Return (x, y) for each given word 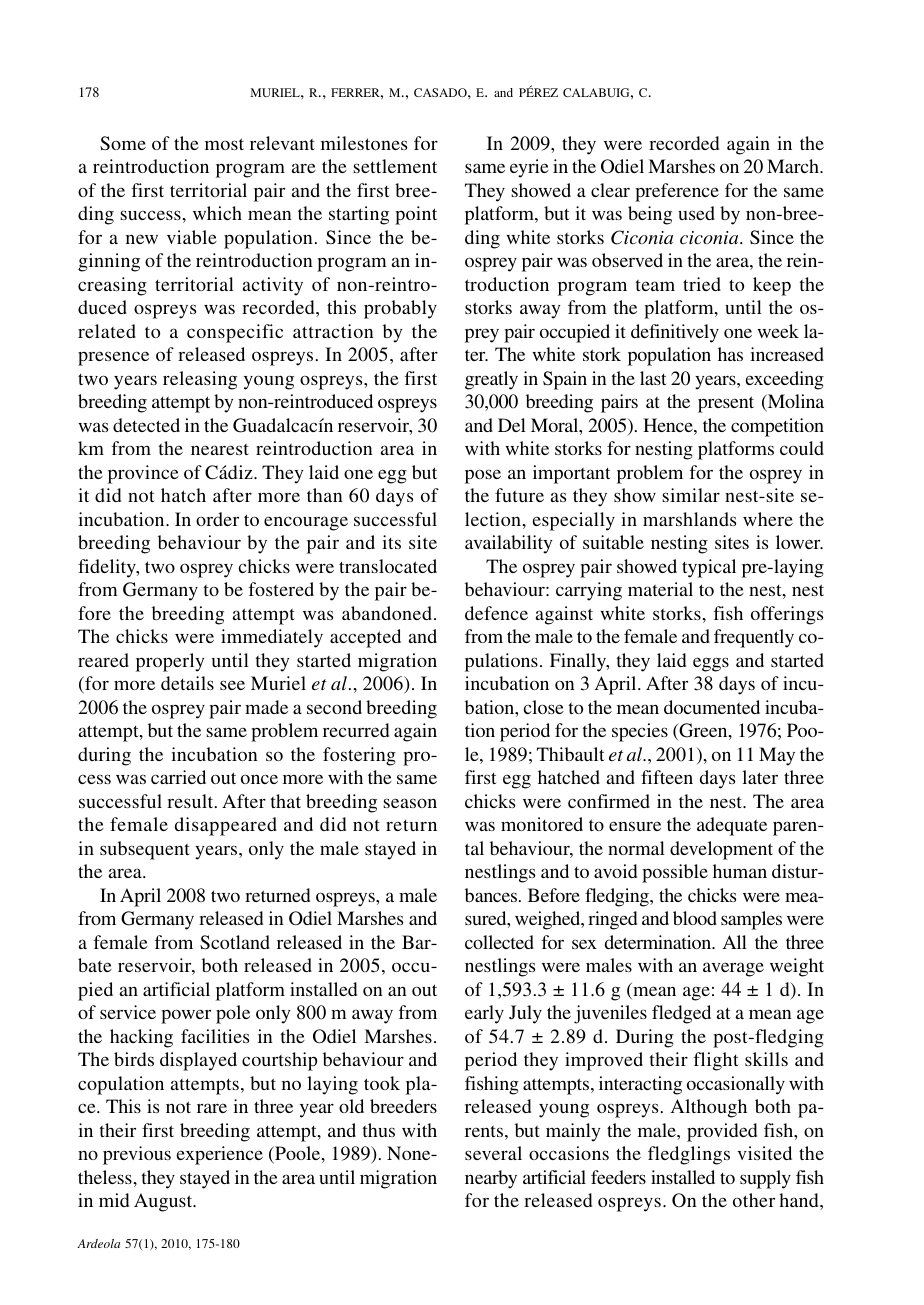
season (410, 803)
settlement (395, 166)
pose (483, 476)
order (217, 519)
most (224, 144)
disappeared (226, 826)
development (721, 850)
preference (677, 192)
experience (219, 1155)
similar (691, 495)
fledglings (689, 1155)
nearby (491, 1179)
